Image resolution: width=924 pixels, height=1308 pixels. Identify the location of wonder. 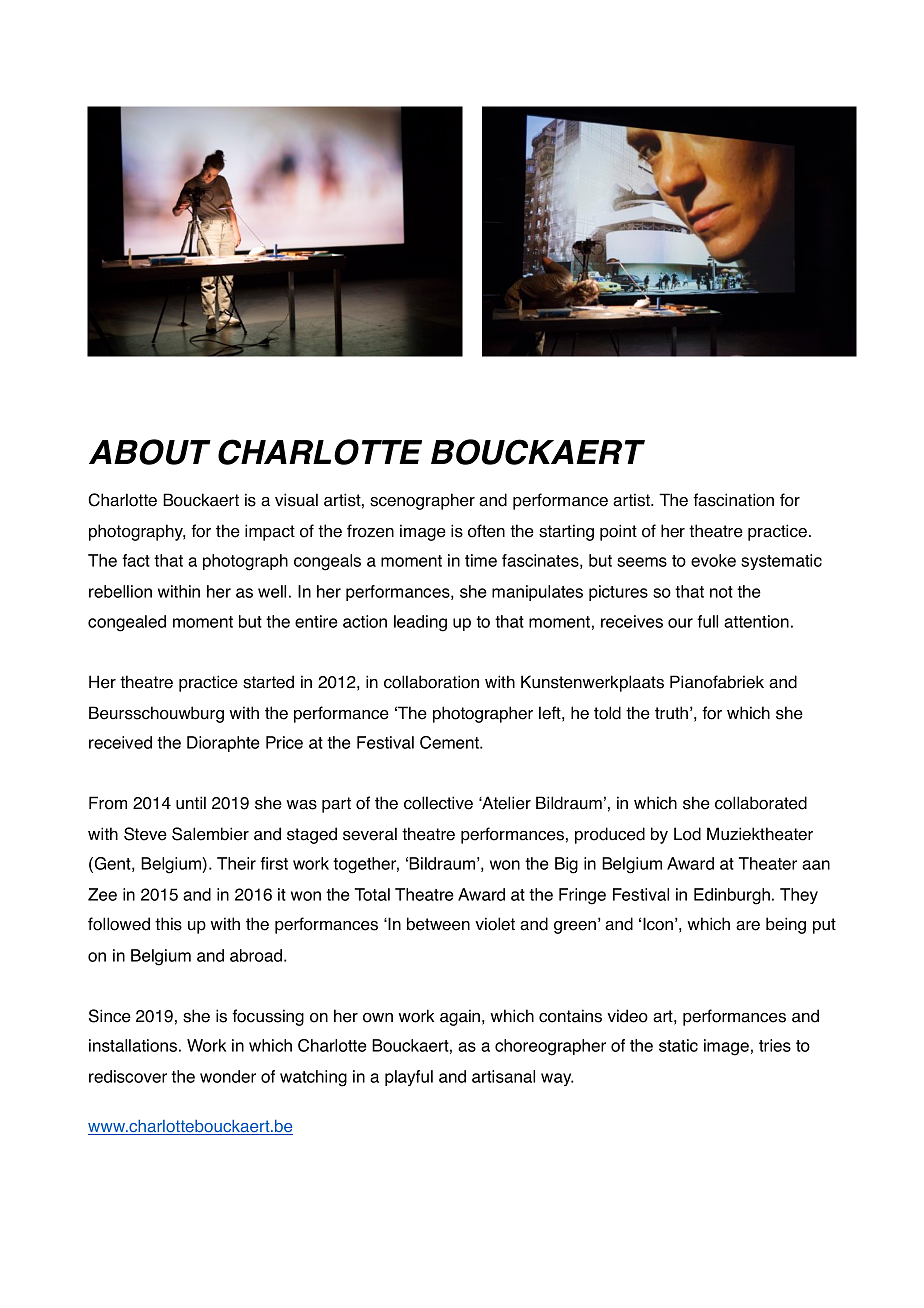
(228, 1076).
